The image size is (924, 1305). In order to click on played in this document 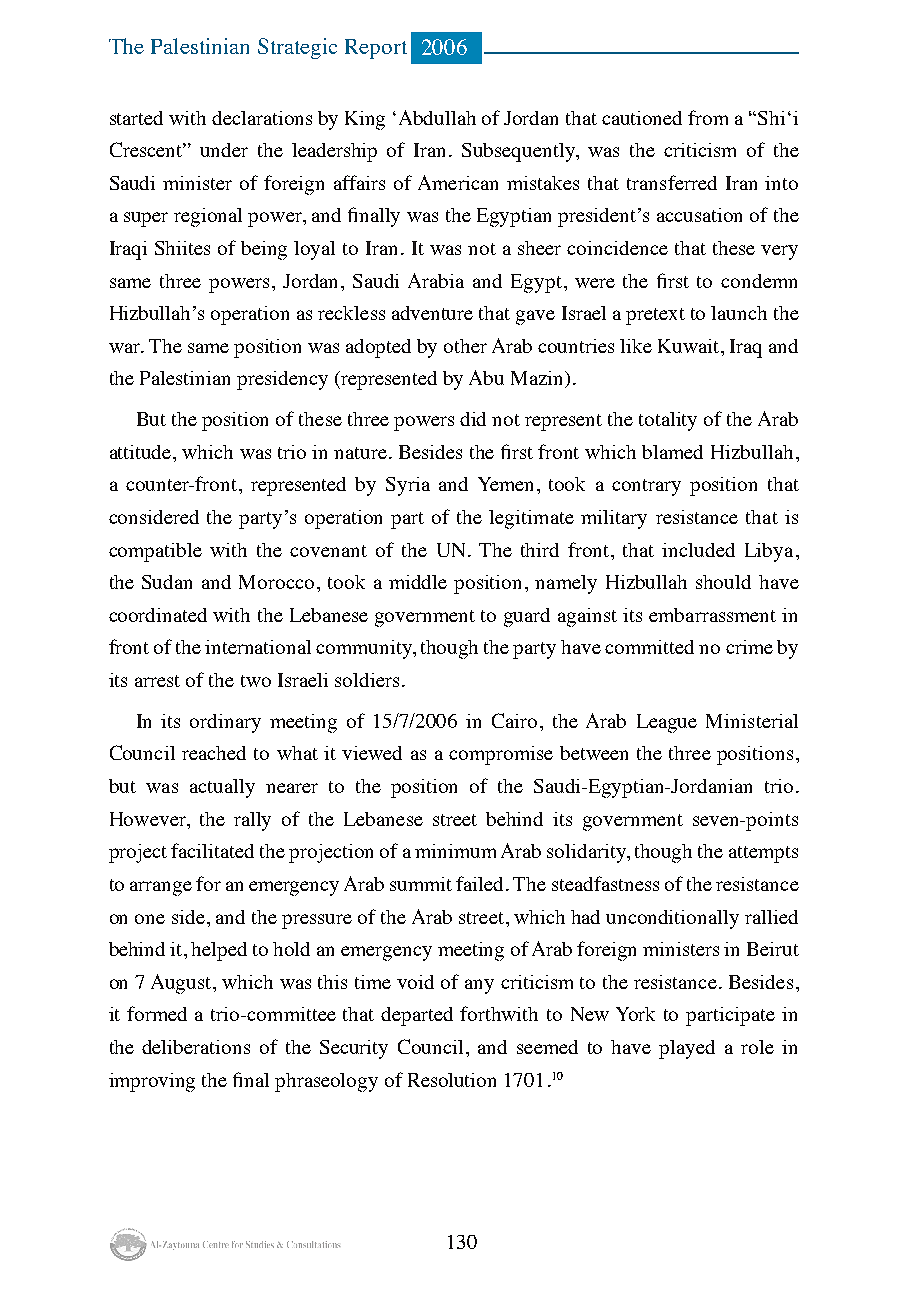, I will do `click(687, 1049)`.
